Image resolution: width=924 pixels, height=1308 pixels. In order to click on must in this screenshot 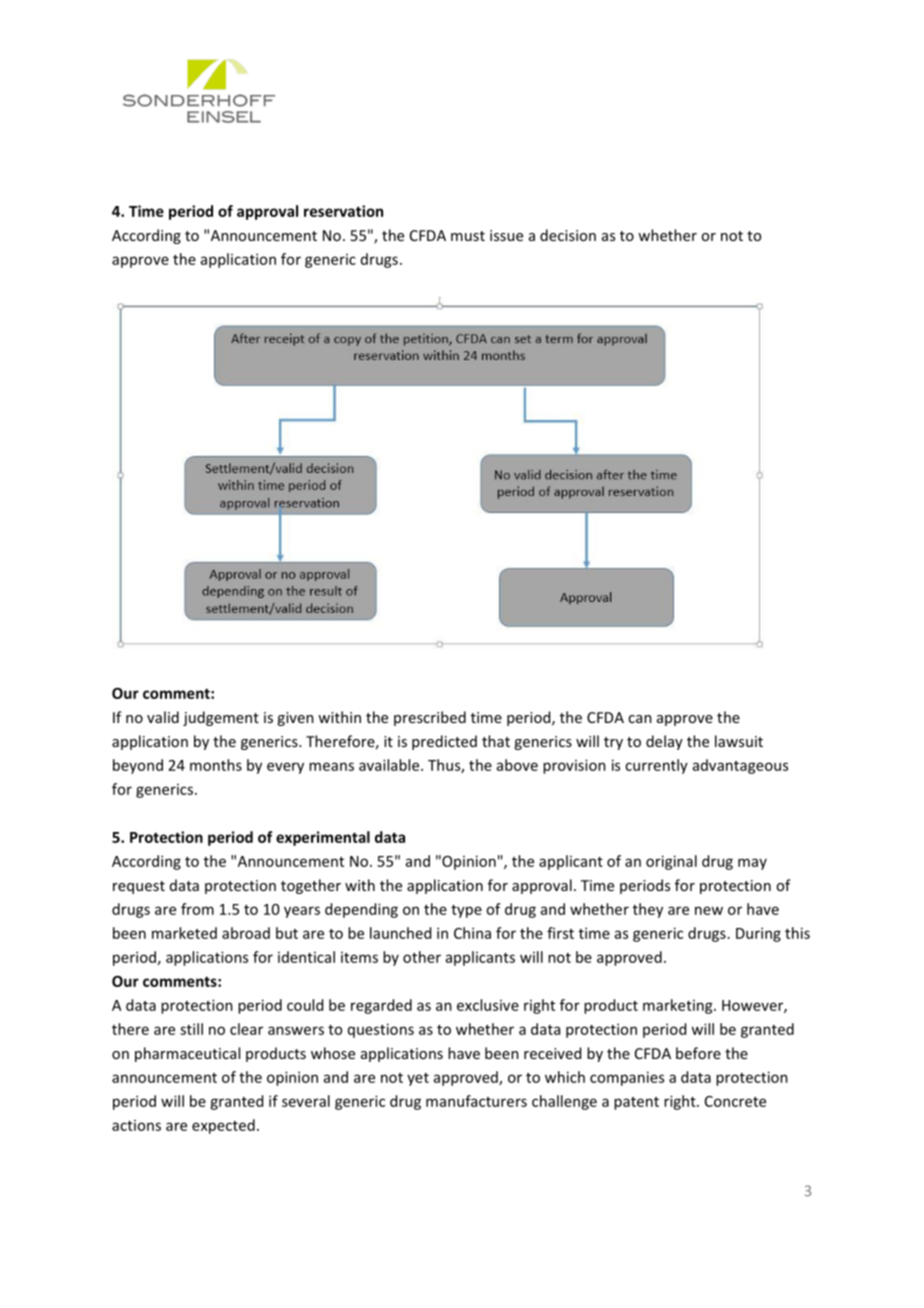, I will do `click(468, 236)`.
